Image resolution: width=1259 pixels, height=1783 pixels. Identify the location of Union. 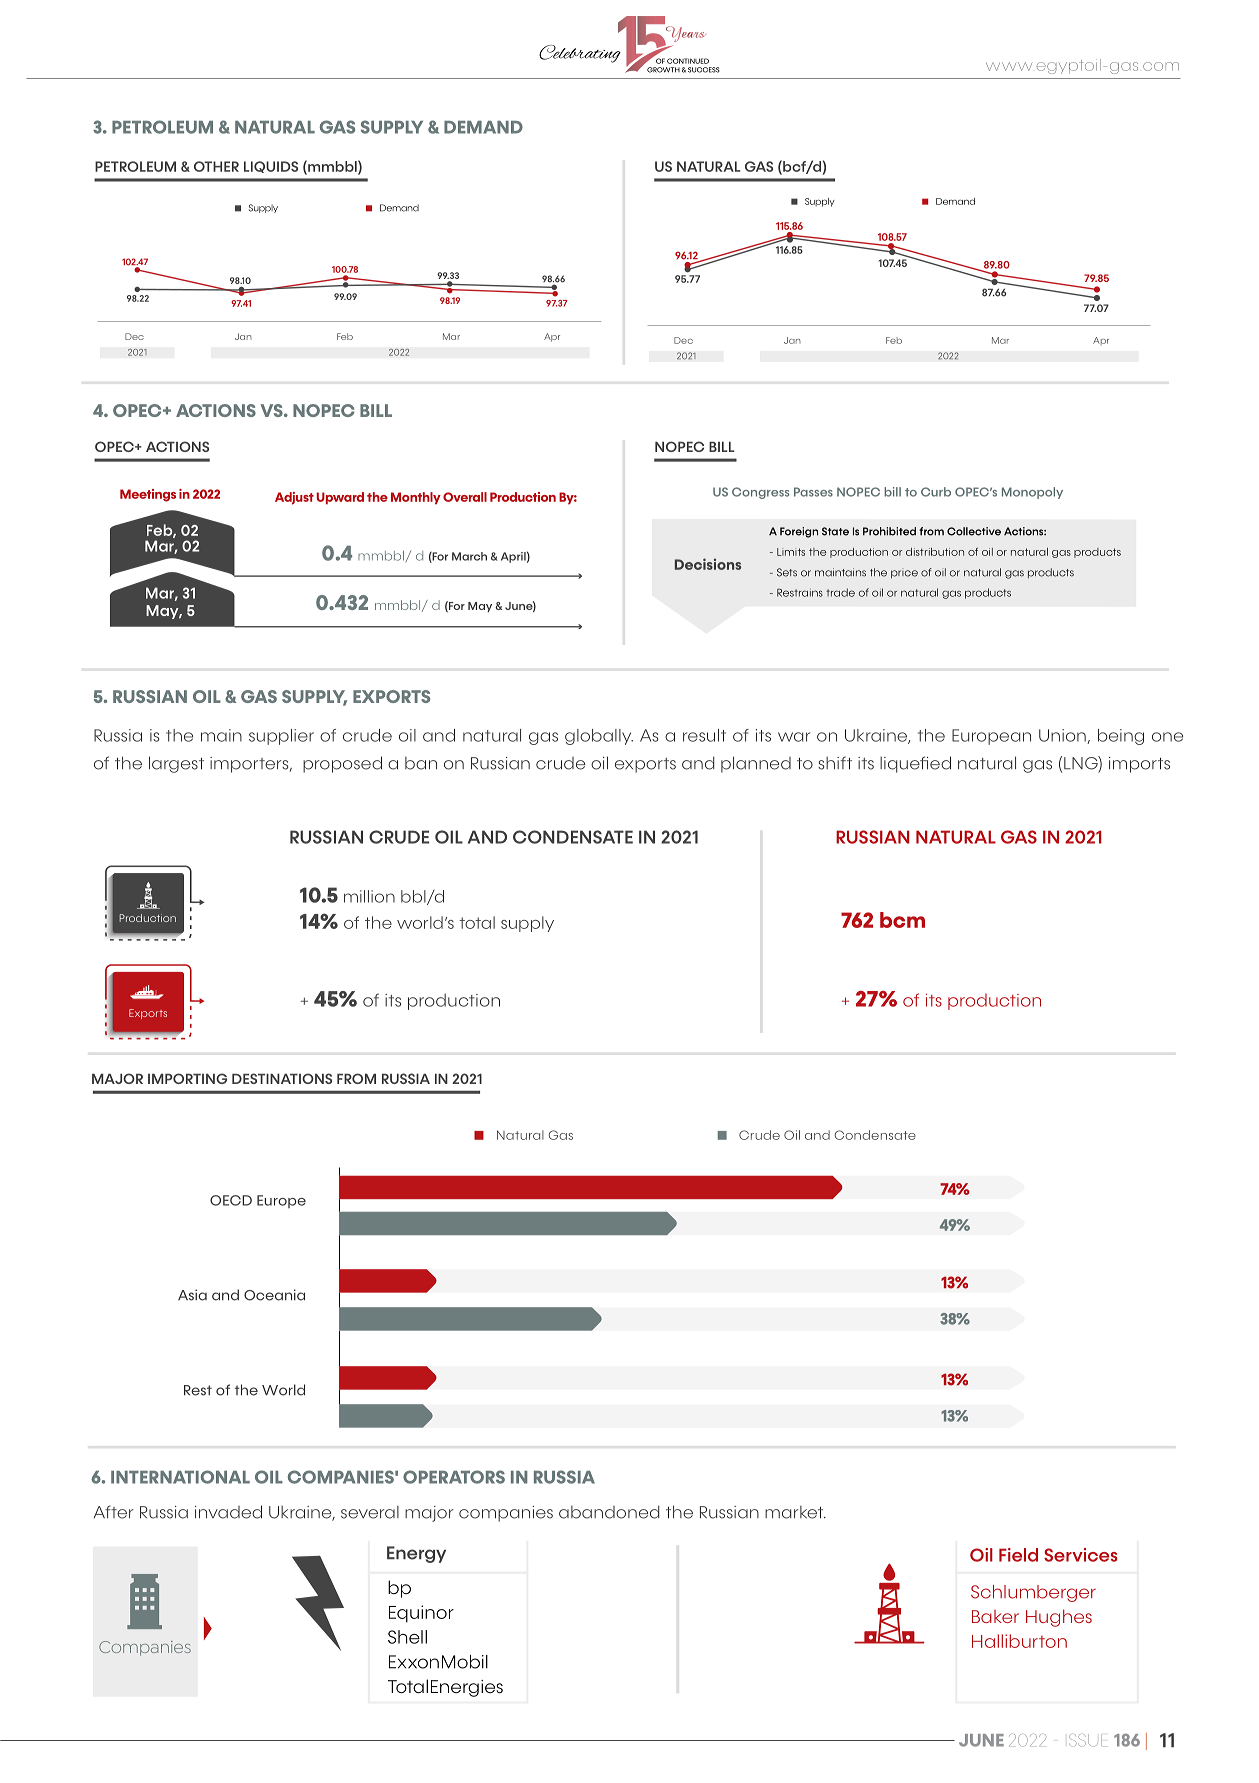
(1063, 736).
